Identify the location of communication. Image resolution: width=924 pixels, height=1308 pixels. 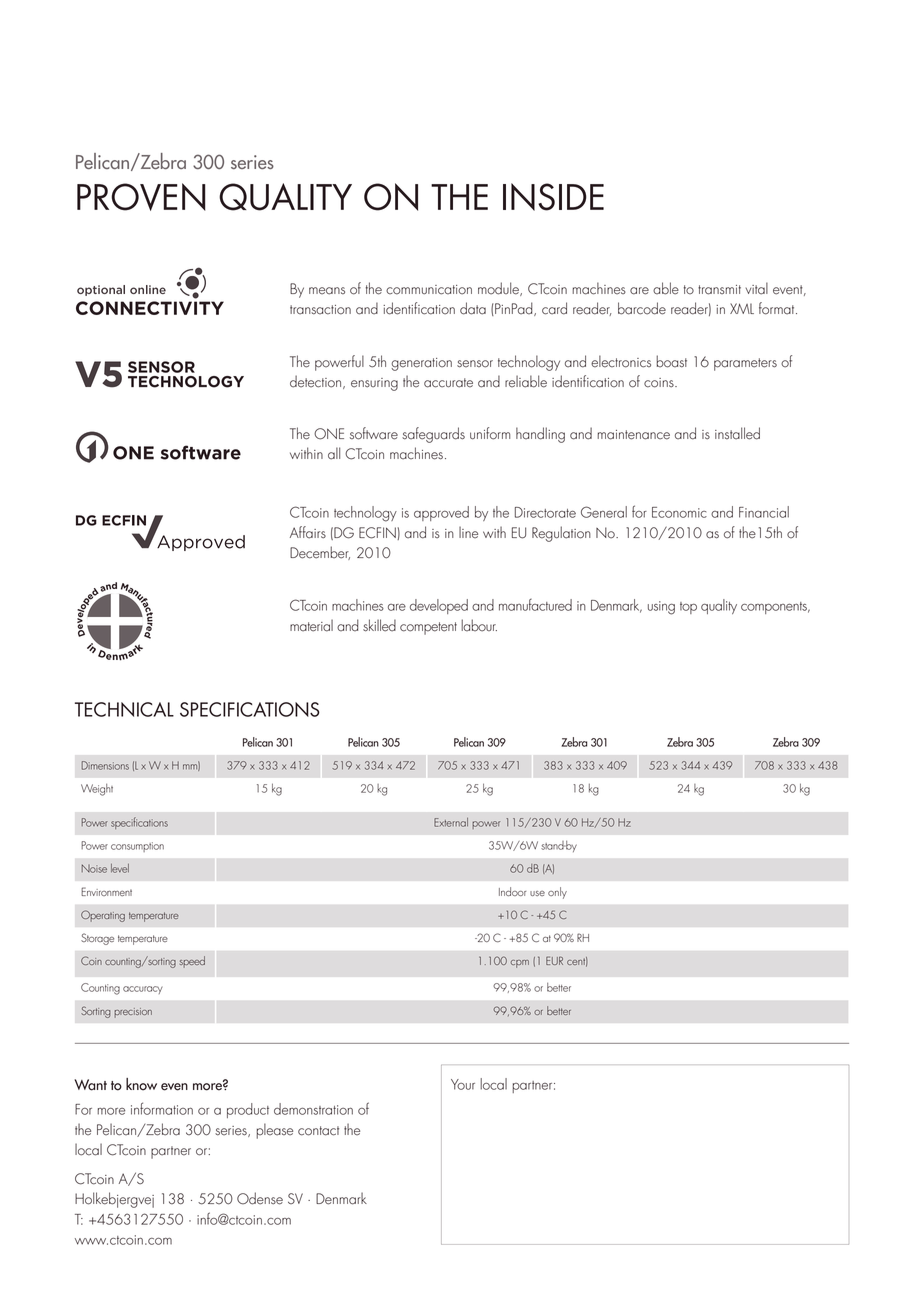
(429, 290).
